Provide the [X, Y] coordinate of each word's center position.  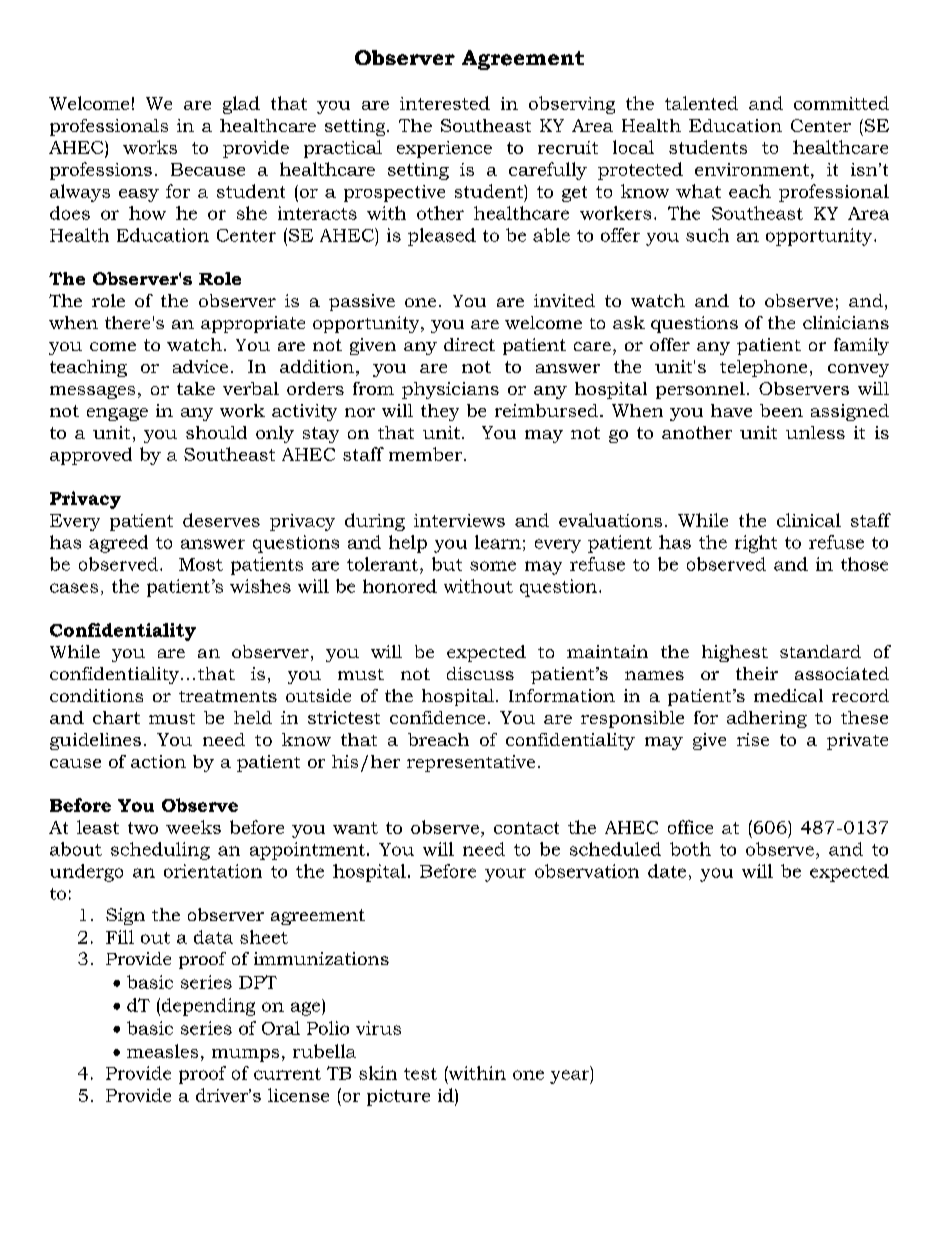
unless [815, 432]
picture [398, 1097]
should [216, 432]
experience [444, 149]
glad [241, 105]
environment [752, 169]
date [667, 871]
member [427, 454]
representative [471, 763]
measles [162, 1051]
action [158, 761]
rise [753, 739]
